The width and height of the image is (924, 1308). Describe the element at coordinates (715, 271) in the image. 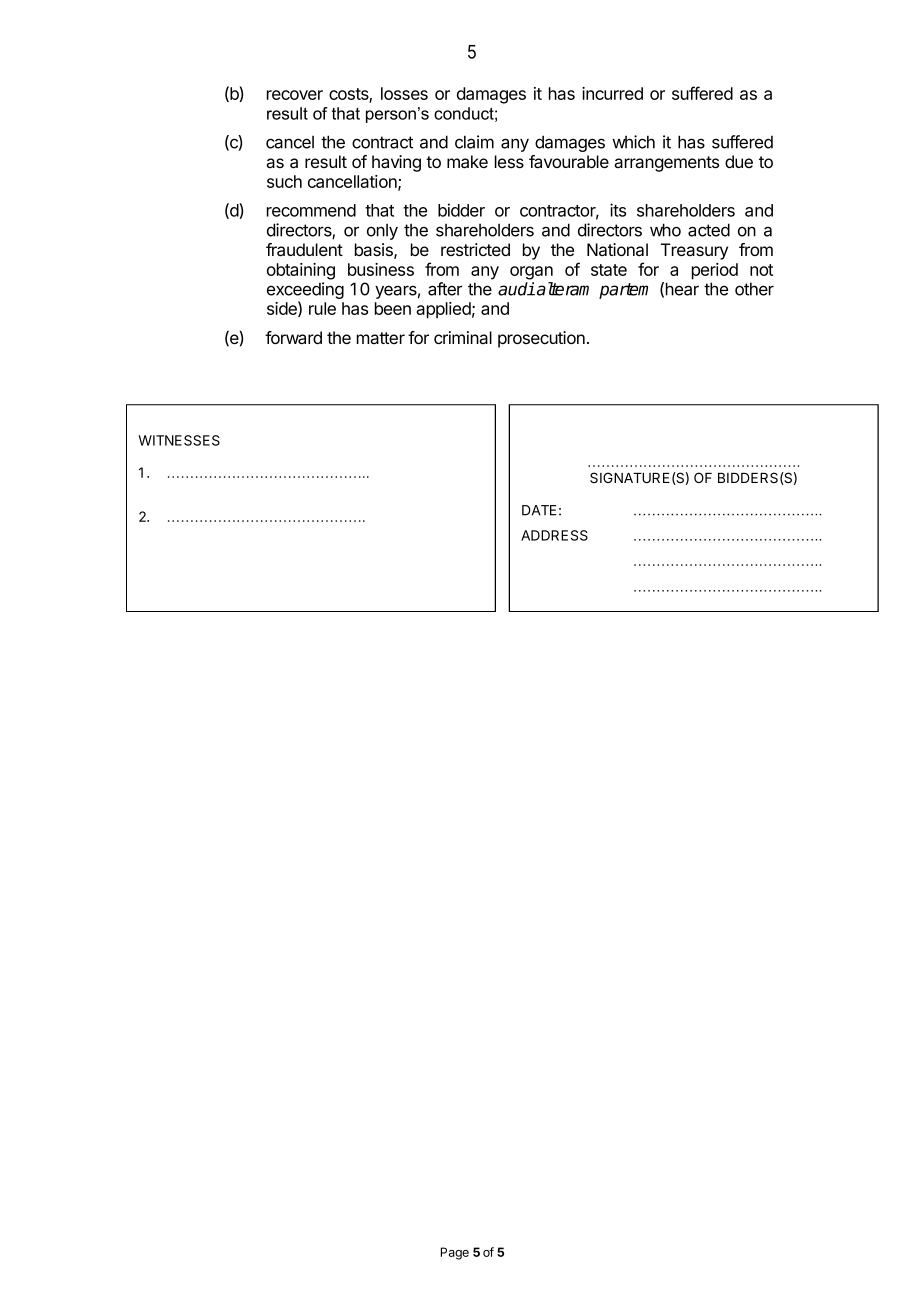

I see `period` at that location.
